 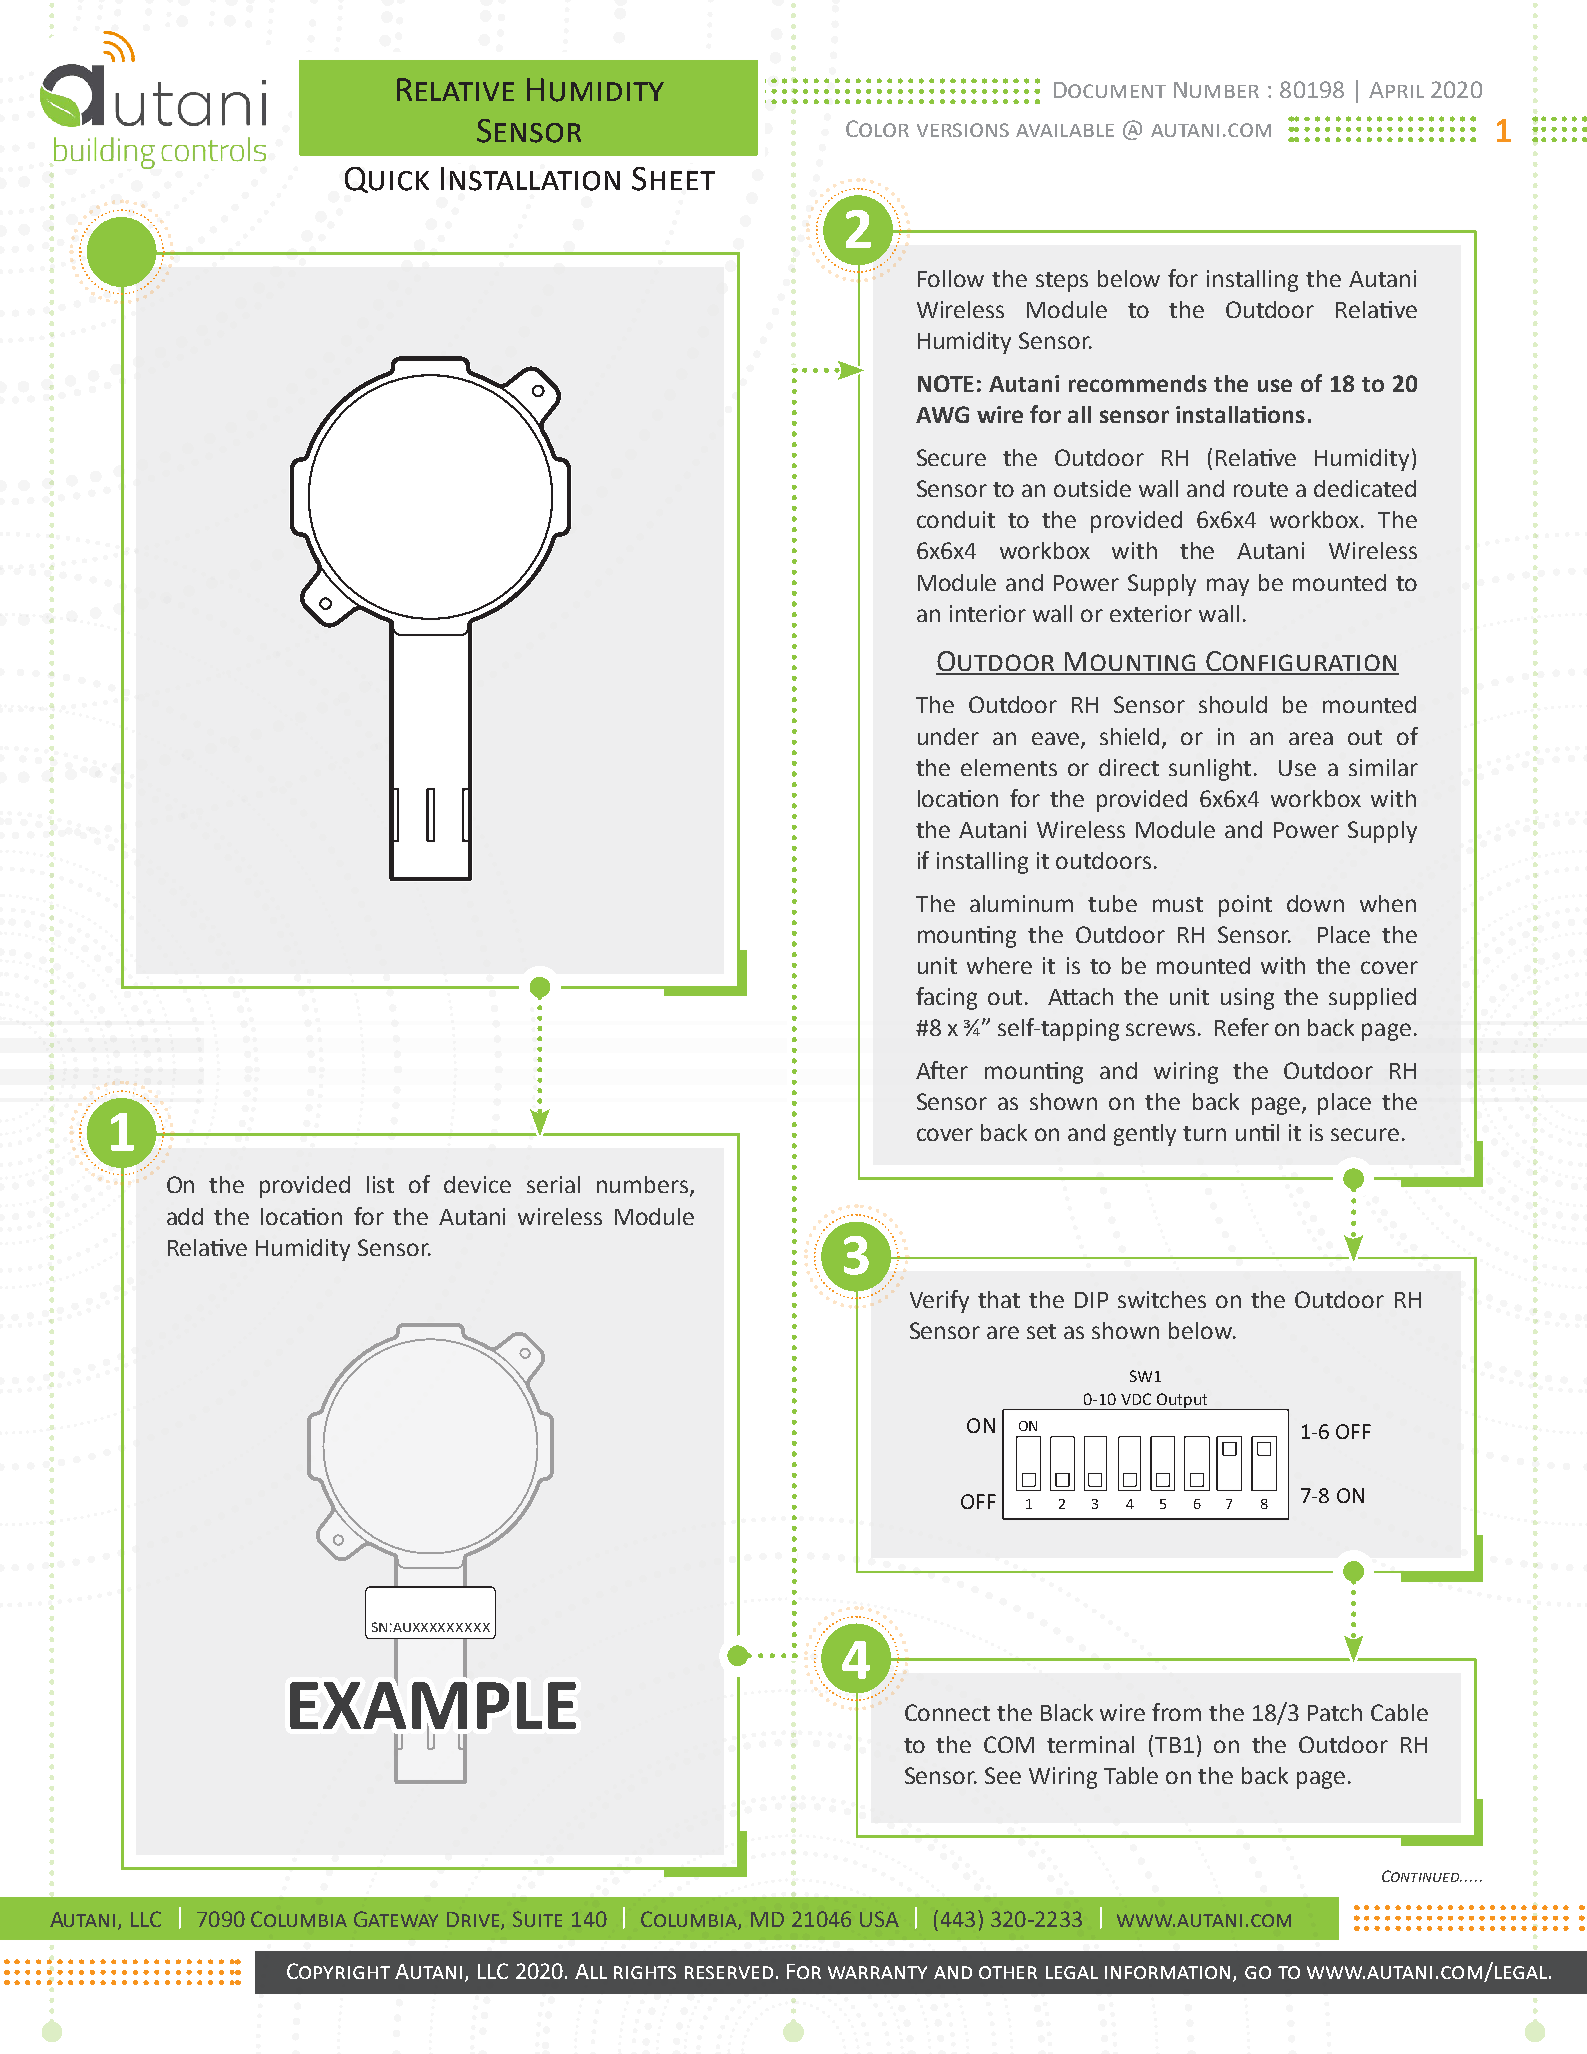 I want to click on Quick, so click(x=387, y=180).
